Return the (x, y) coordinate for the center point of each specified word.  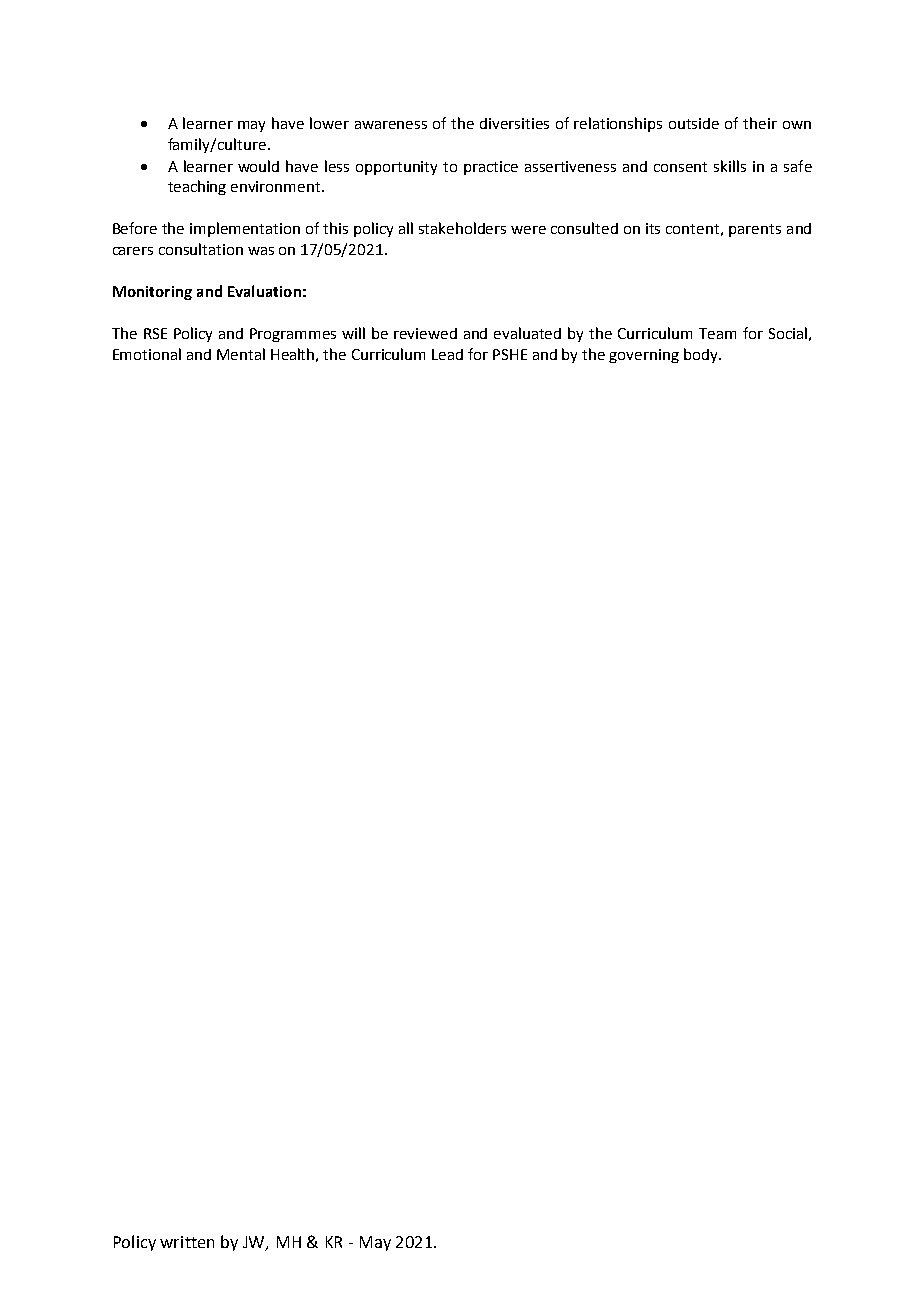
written (187, 1242)
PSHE (510, 354)
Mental (241, 354)
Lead (447, 354)
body (702, 355)
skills (730, 166)
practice (491, 168)
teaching (197, 187)
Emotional (147, 354)
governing (644, 356)
